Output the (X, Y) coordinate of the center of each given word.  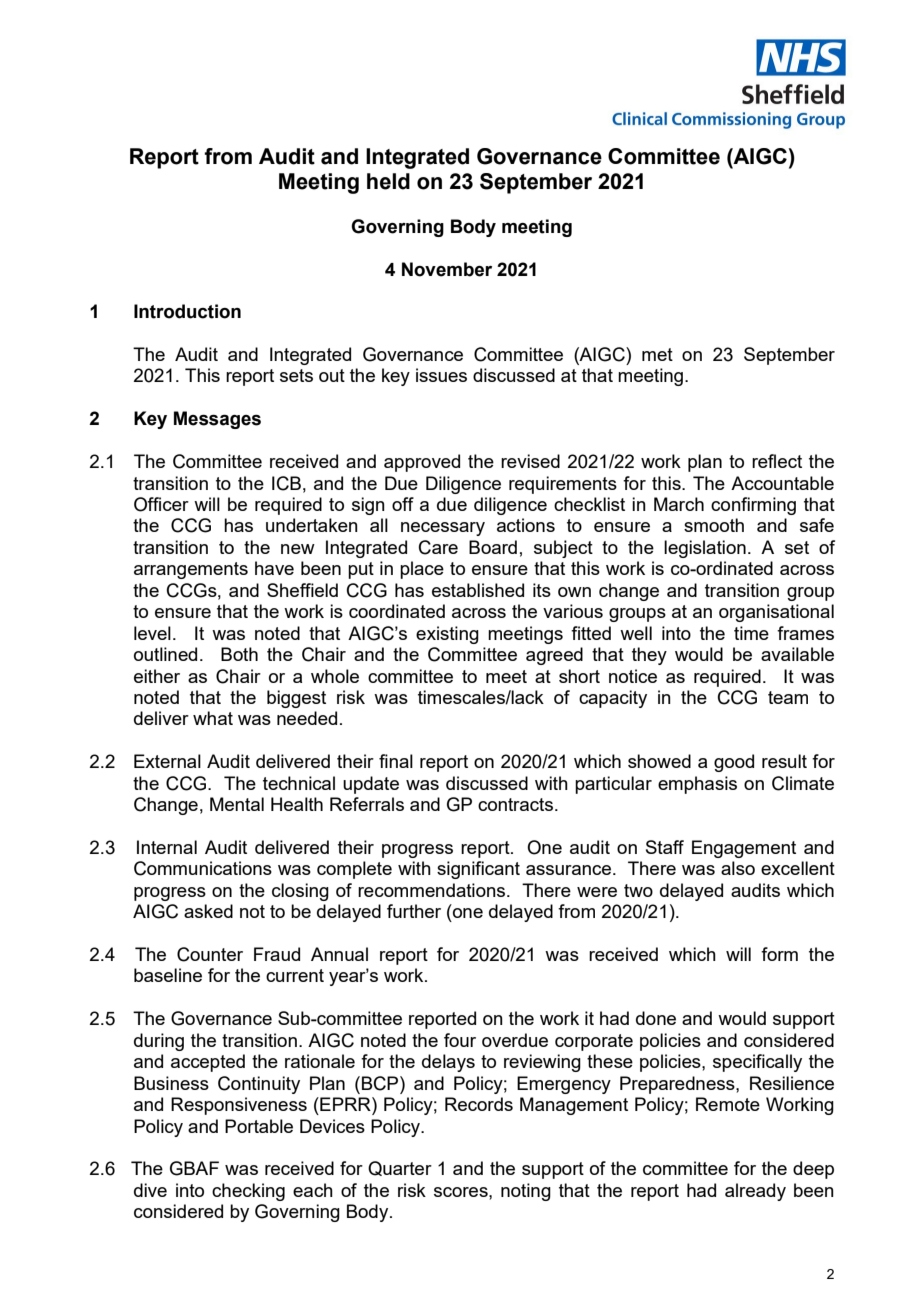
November (447, 269)
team (788, 697)
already (755, 1192)
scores (462, 1192)
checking (248, 1192)
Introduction (187, 311)
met (657, 354)
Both (239, 654)
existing (447, 635)
